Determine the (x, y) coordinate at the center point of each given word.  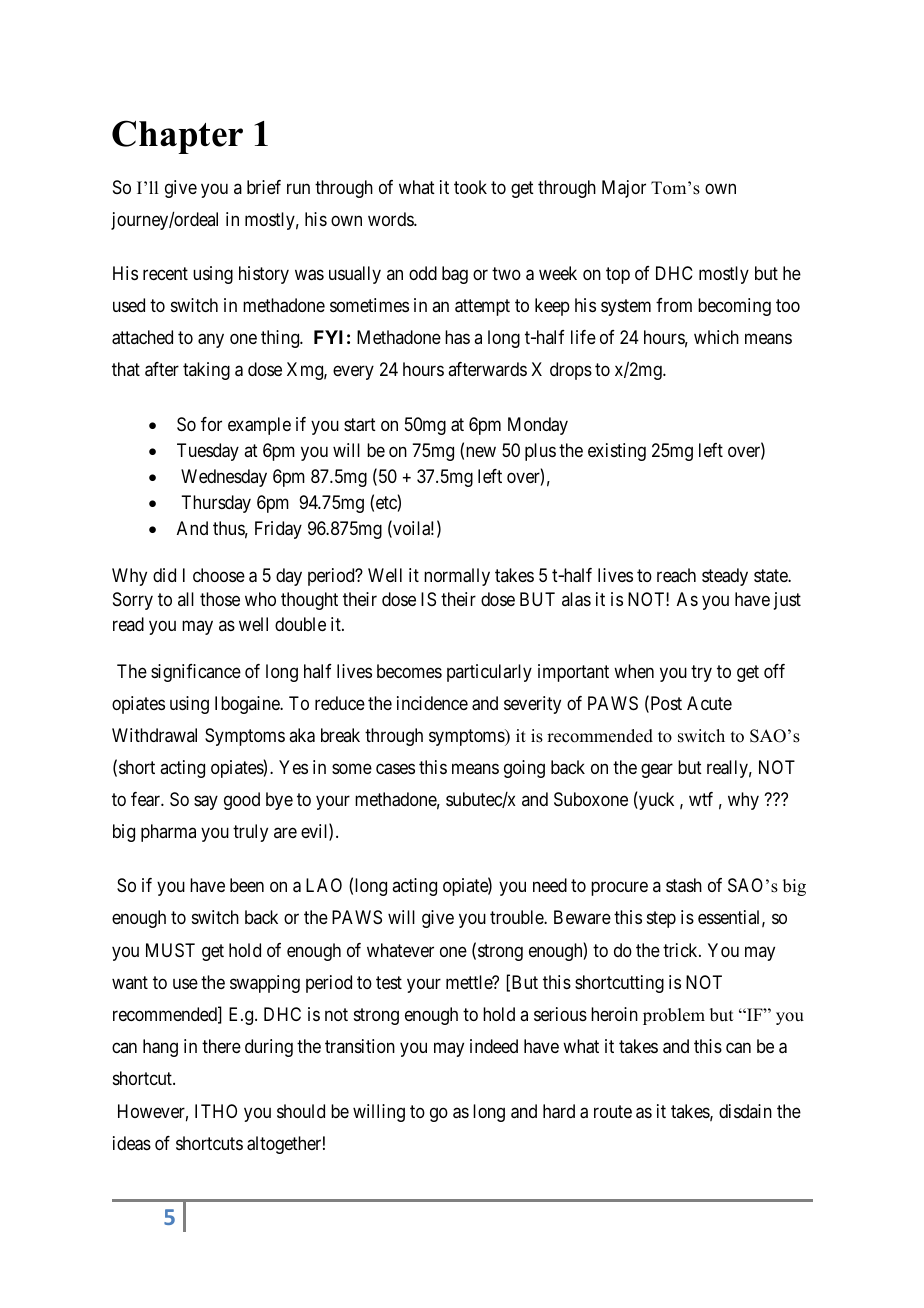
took (470, 187)
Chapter (177, 137)
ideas (132, 1143)
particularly (489, 673)
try (701, 673)
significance (196, 673)
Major (624, 189)
